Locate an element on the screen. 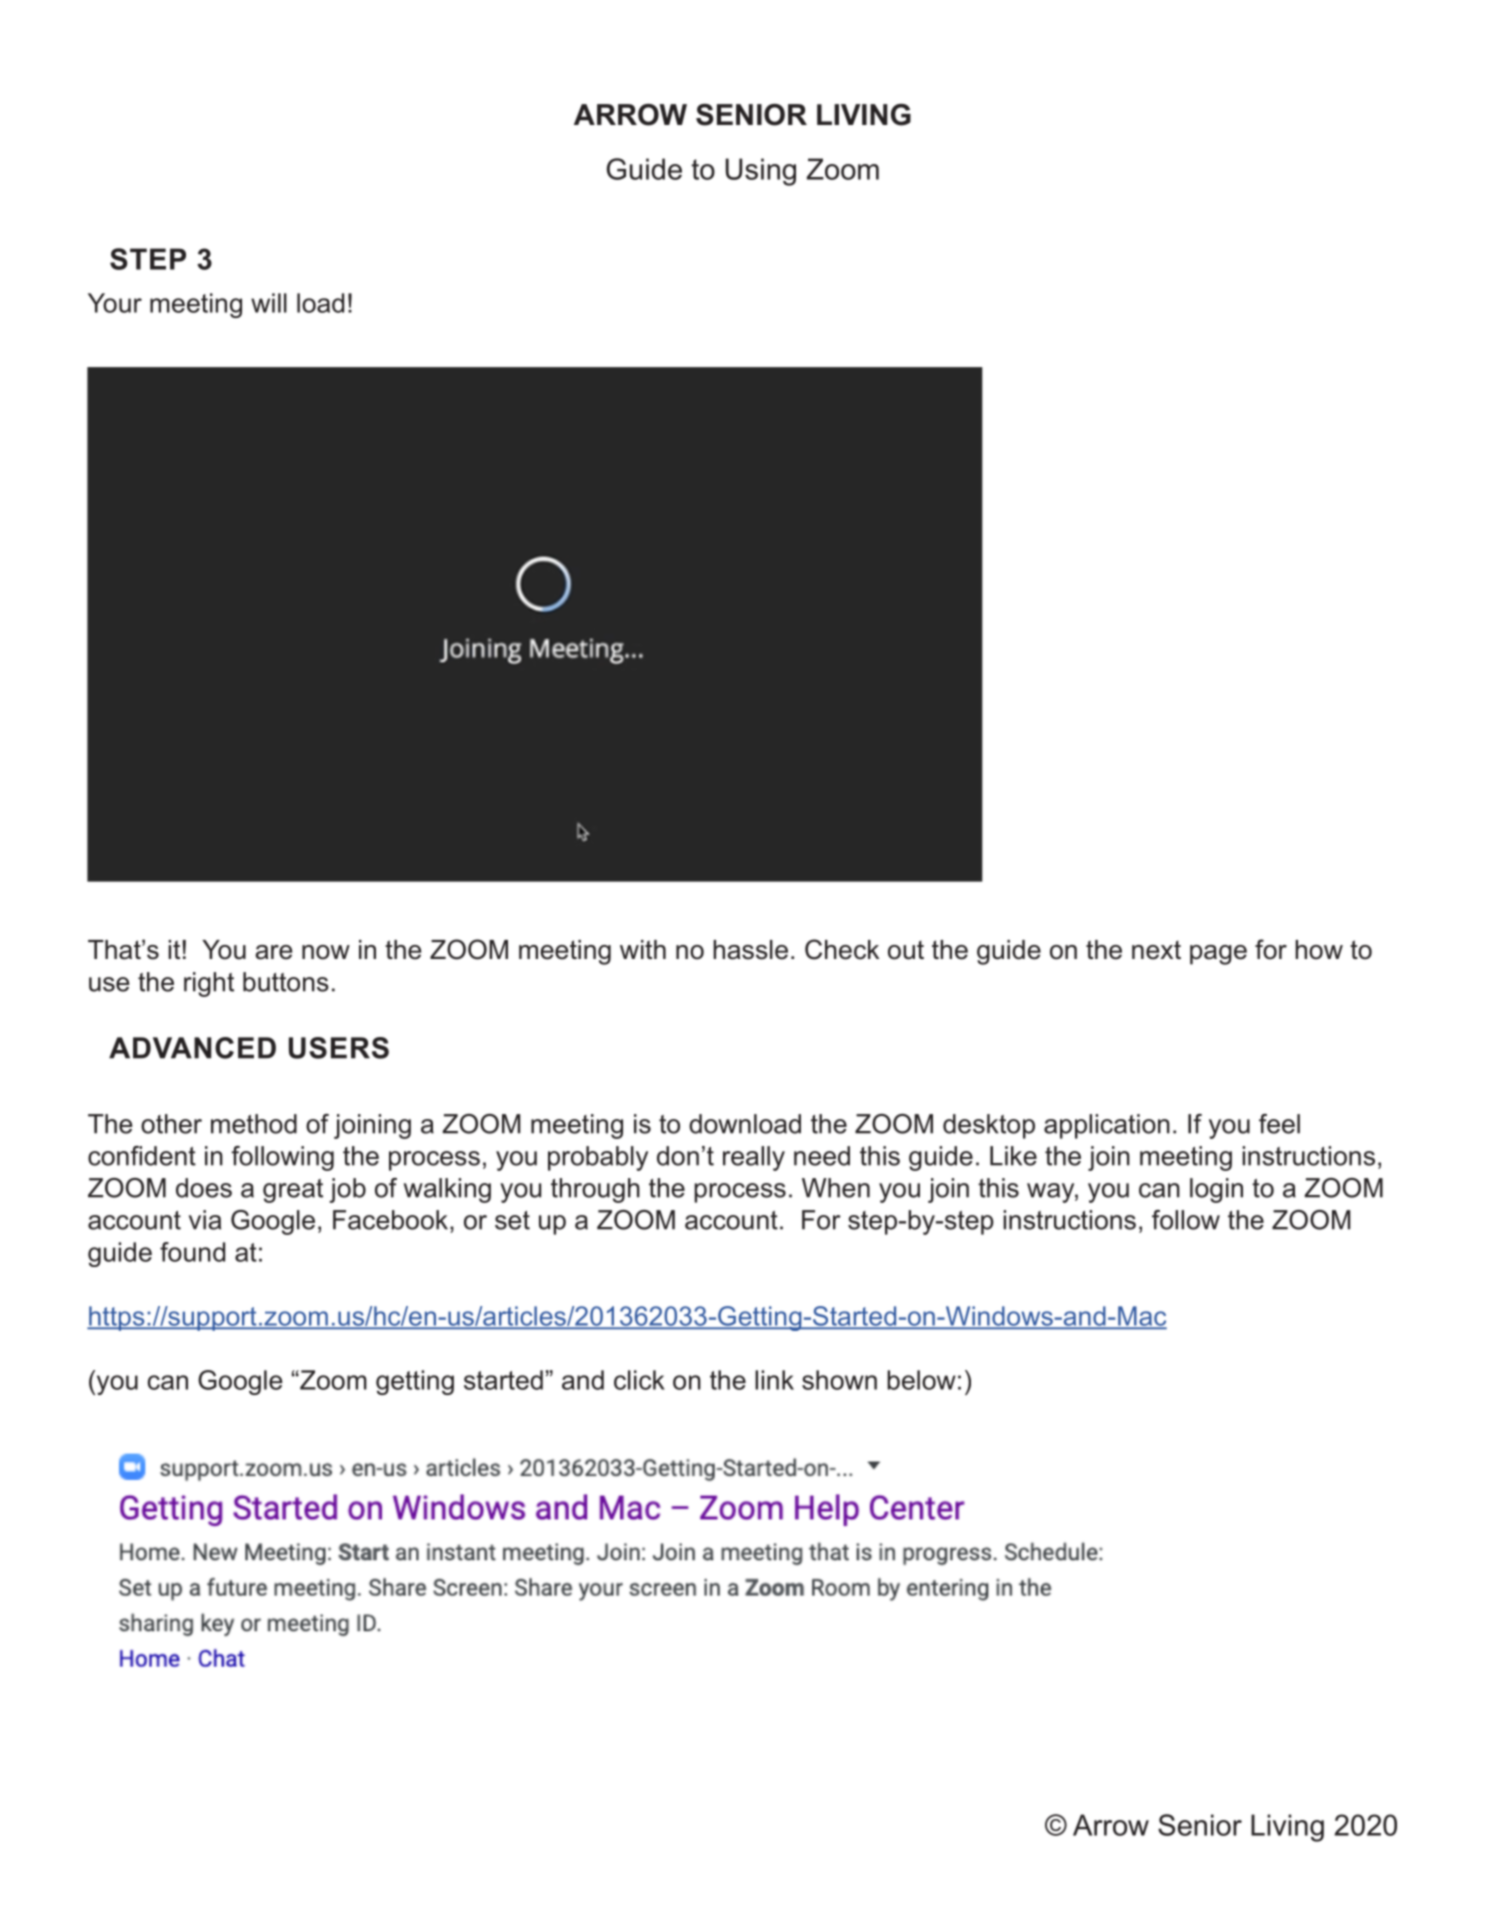  Your is located at coordinates (115, 303).
